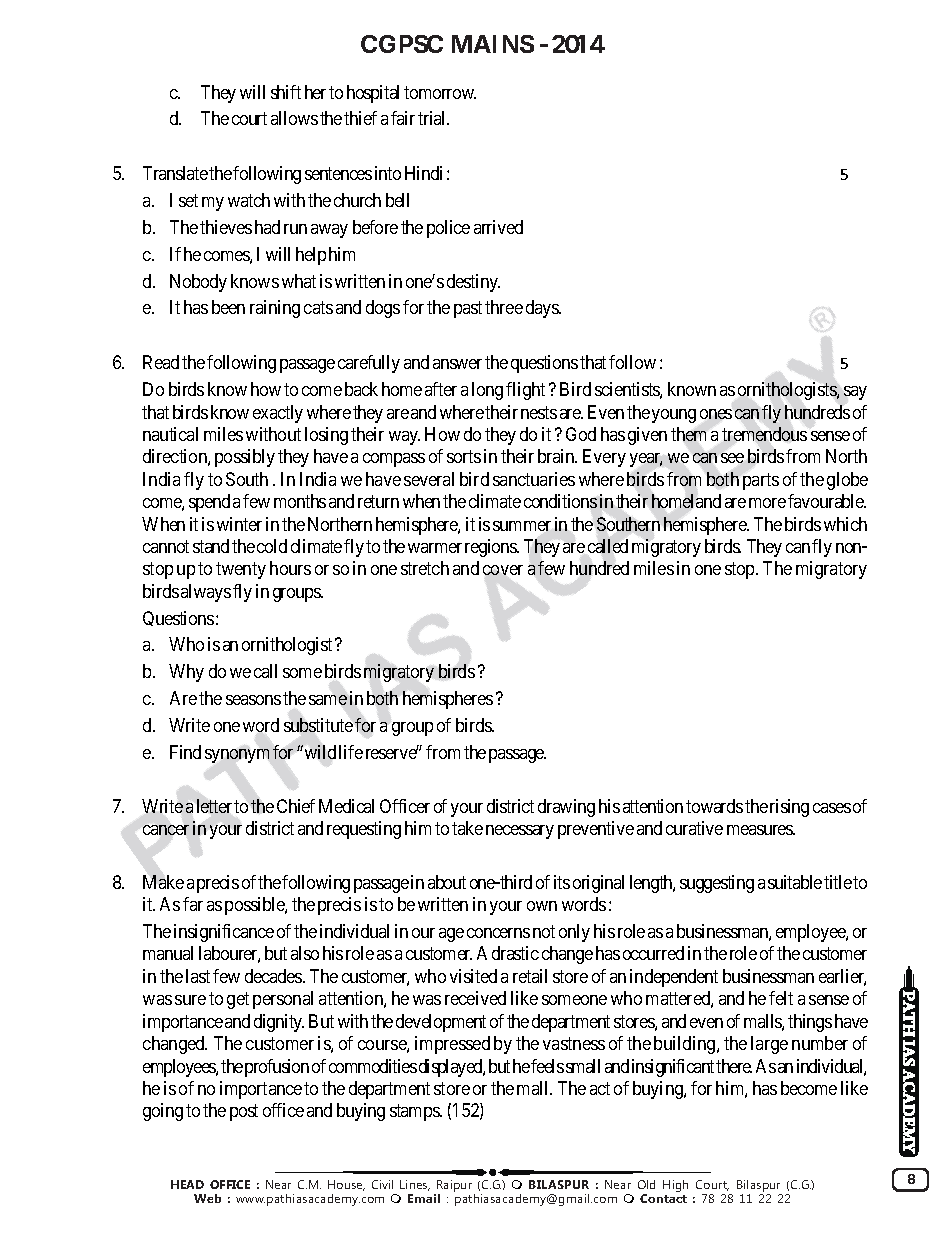  I want to click on sanctuaries, so click(534, 479).
